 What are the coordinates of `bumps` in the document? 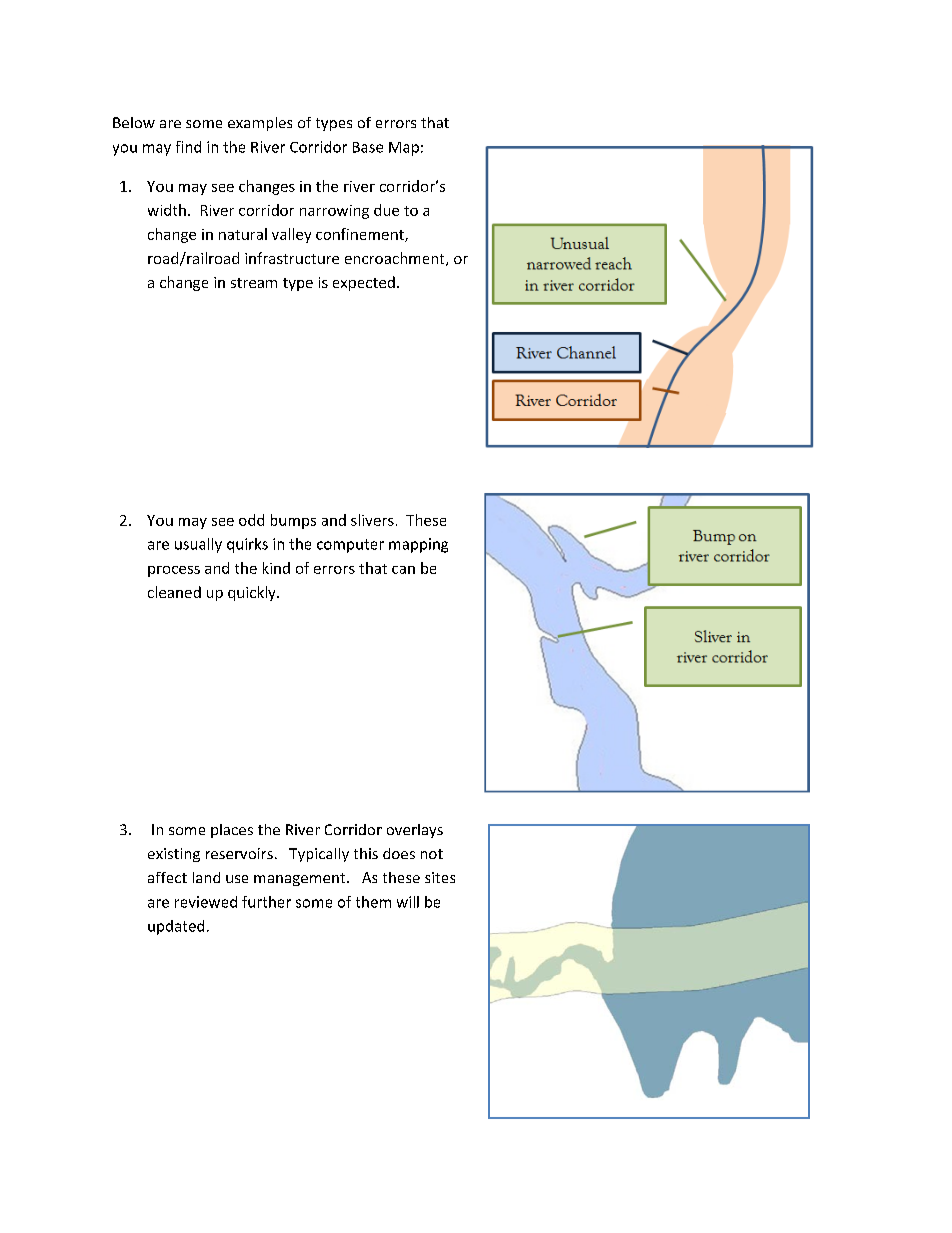 It's located at (293, 521).
